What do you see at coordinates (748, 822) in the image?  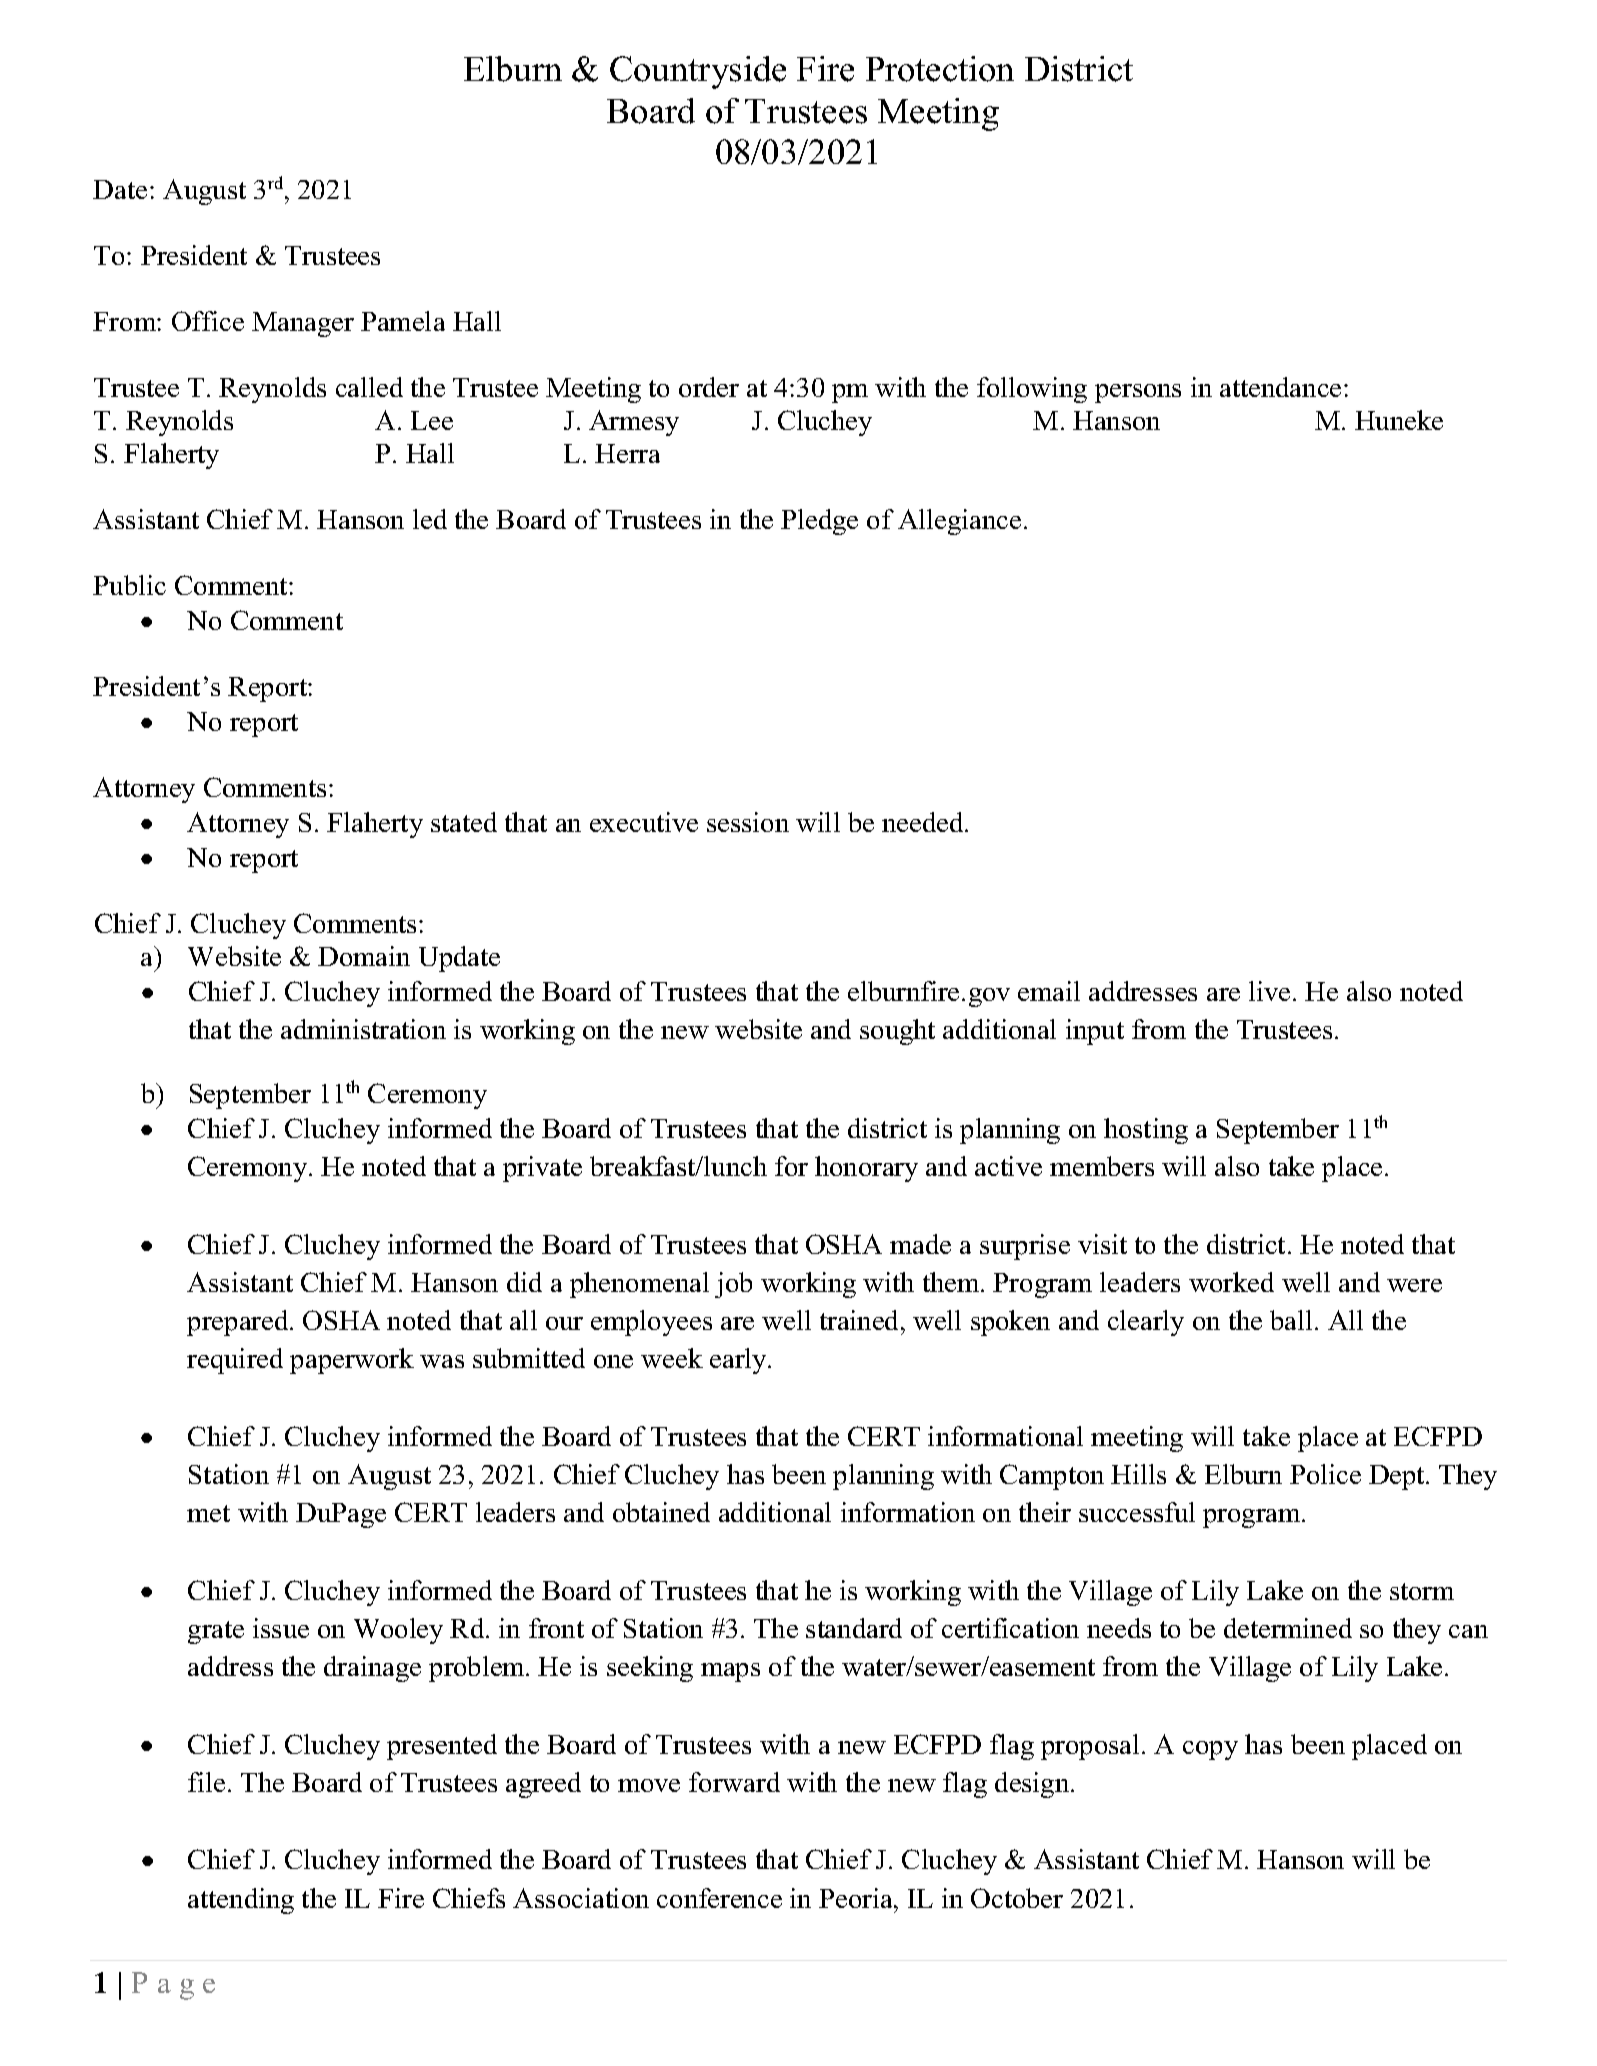 I see `session` at bounding box center [748, 822].
